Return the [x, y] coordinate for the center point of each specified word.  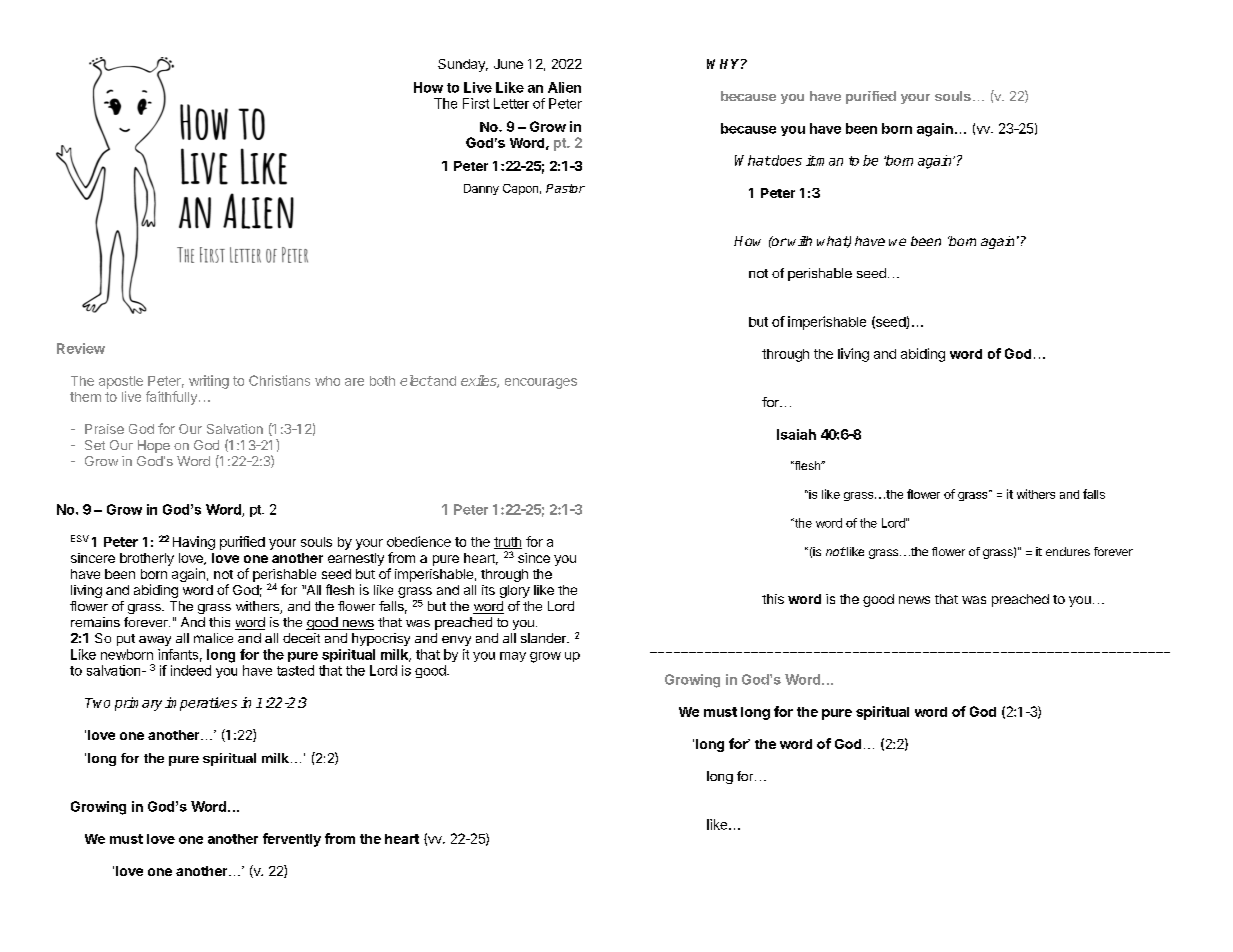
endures [1068, 551]
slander [544, 638]
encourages [541, 383]
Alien [564, 87]
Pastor [565, 188]
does [786, 160]
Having [194, 543]
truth [508, 543]
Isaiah [796, 434]
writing [209, 382]
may [513, 657]
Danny [481, 189]
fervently [292, 840]
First [476, 103]
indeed [191, 670]
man [829, 162]
